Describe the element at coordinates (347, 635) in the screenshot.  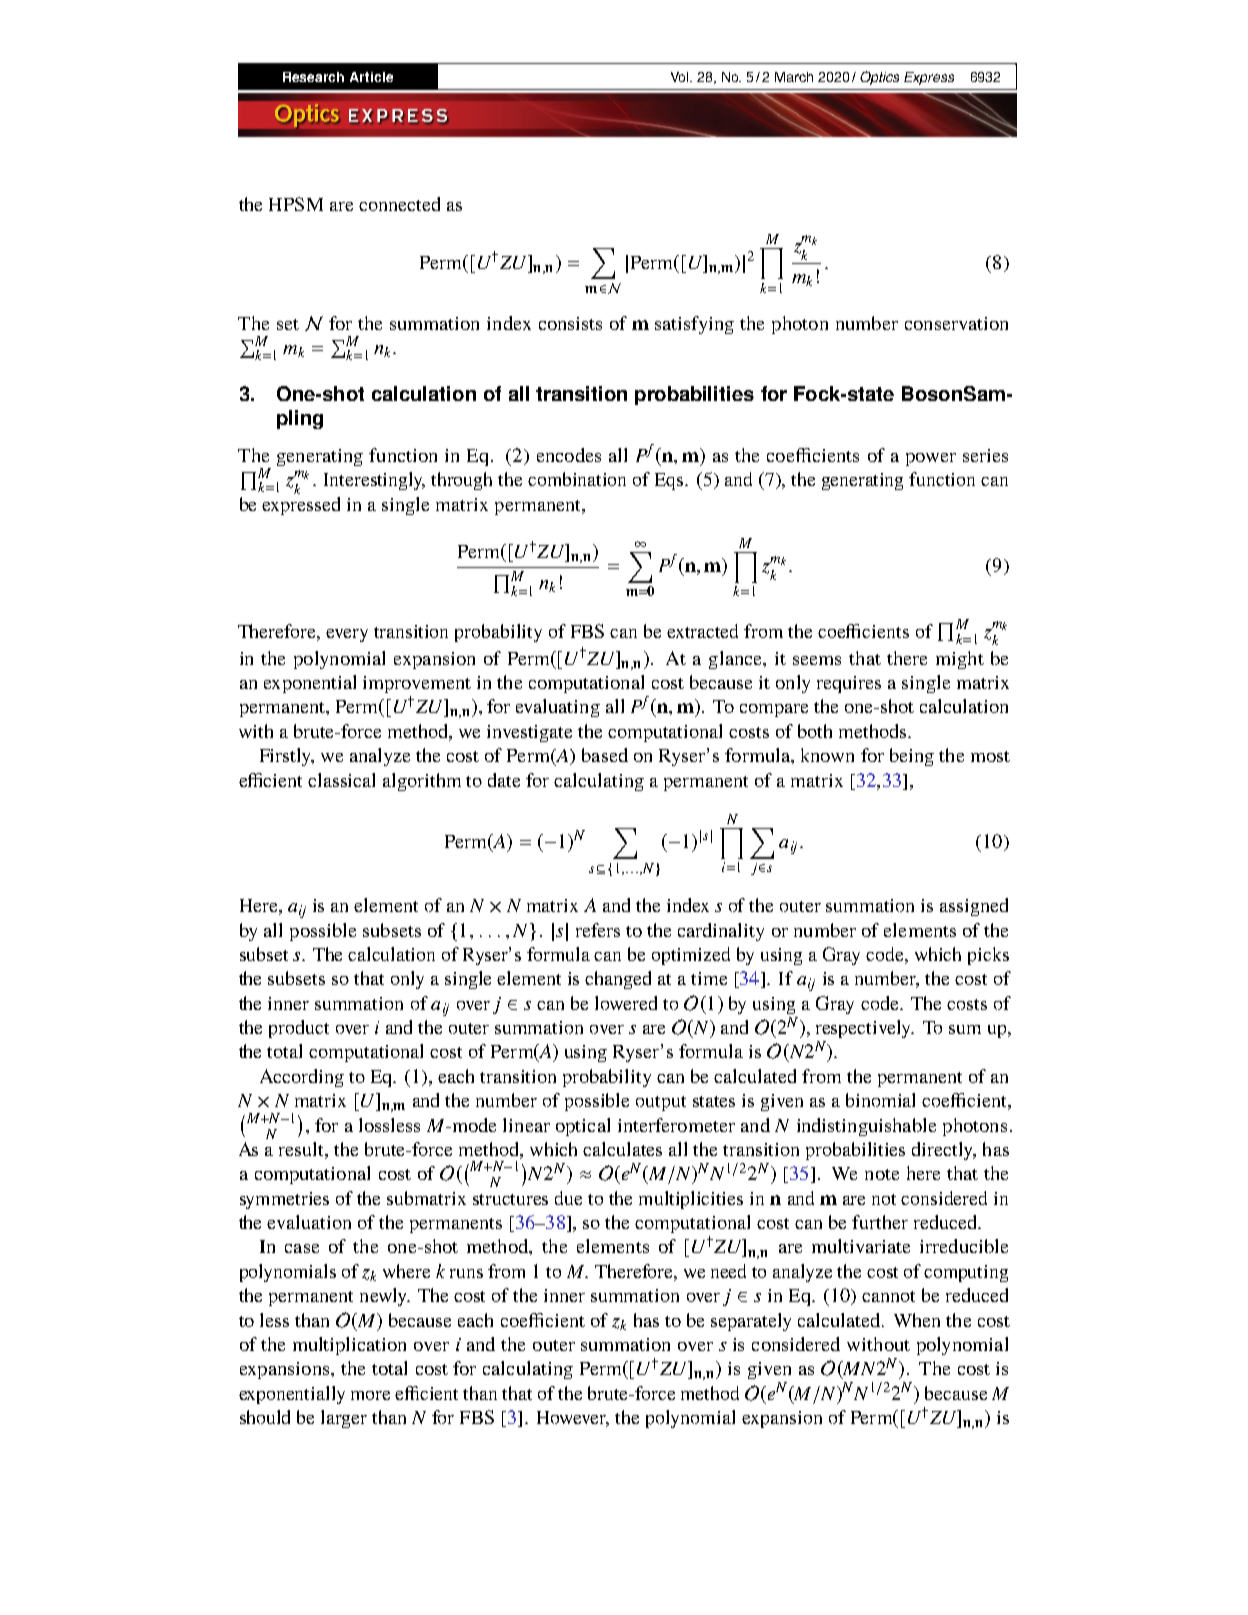
I see `every` at that location.
